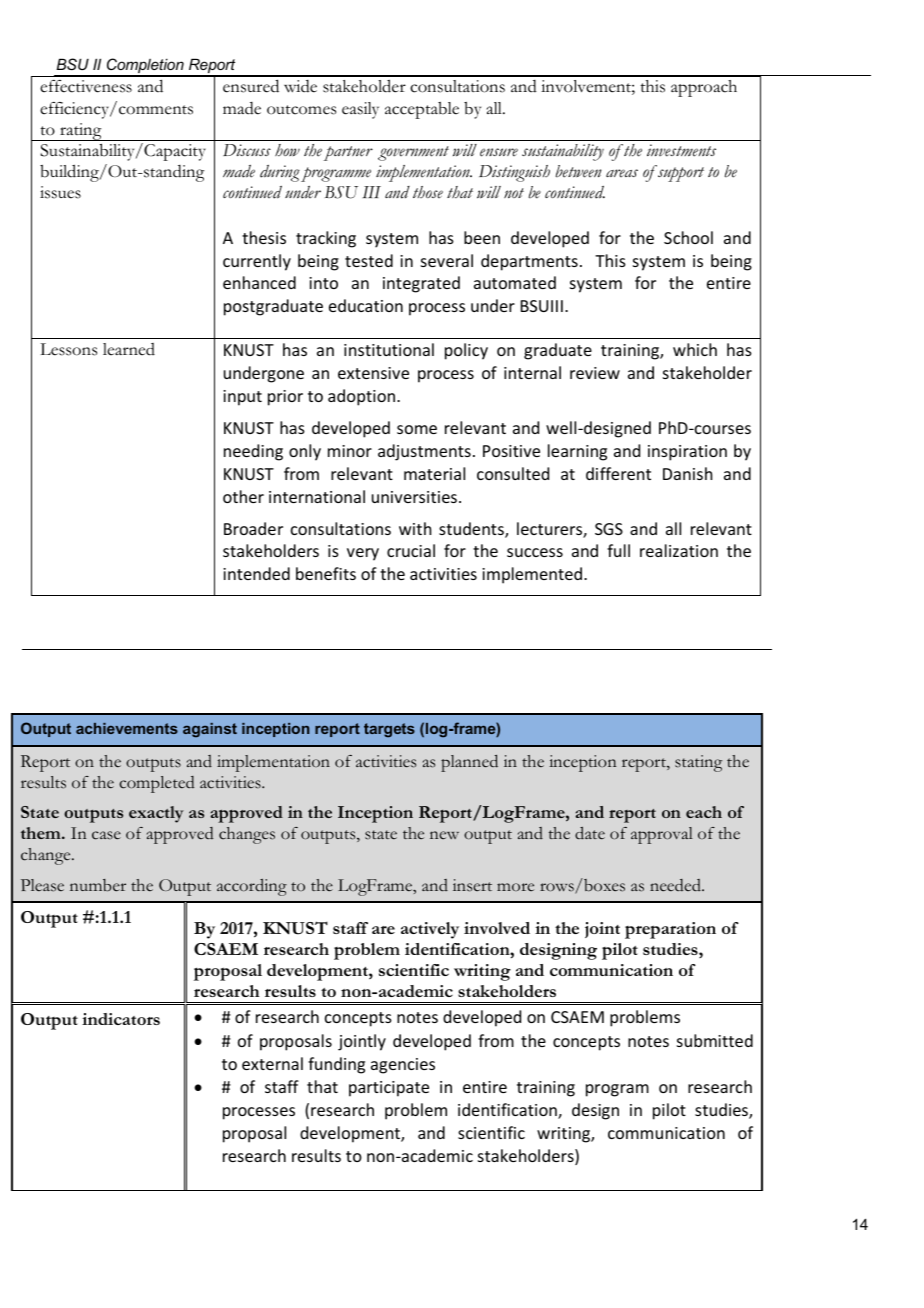 This image has width=924, height=1308. I want to click on easily, so click(360, 110).
